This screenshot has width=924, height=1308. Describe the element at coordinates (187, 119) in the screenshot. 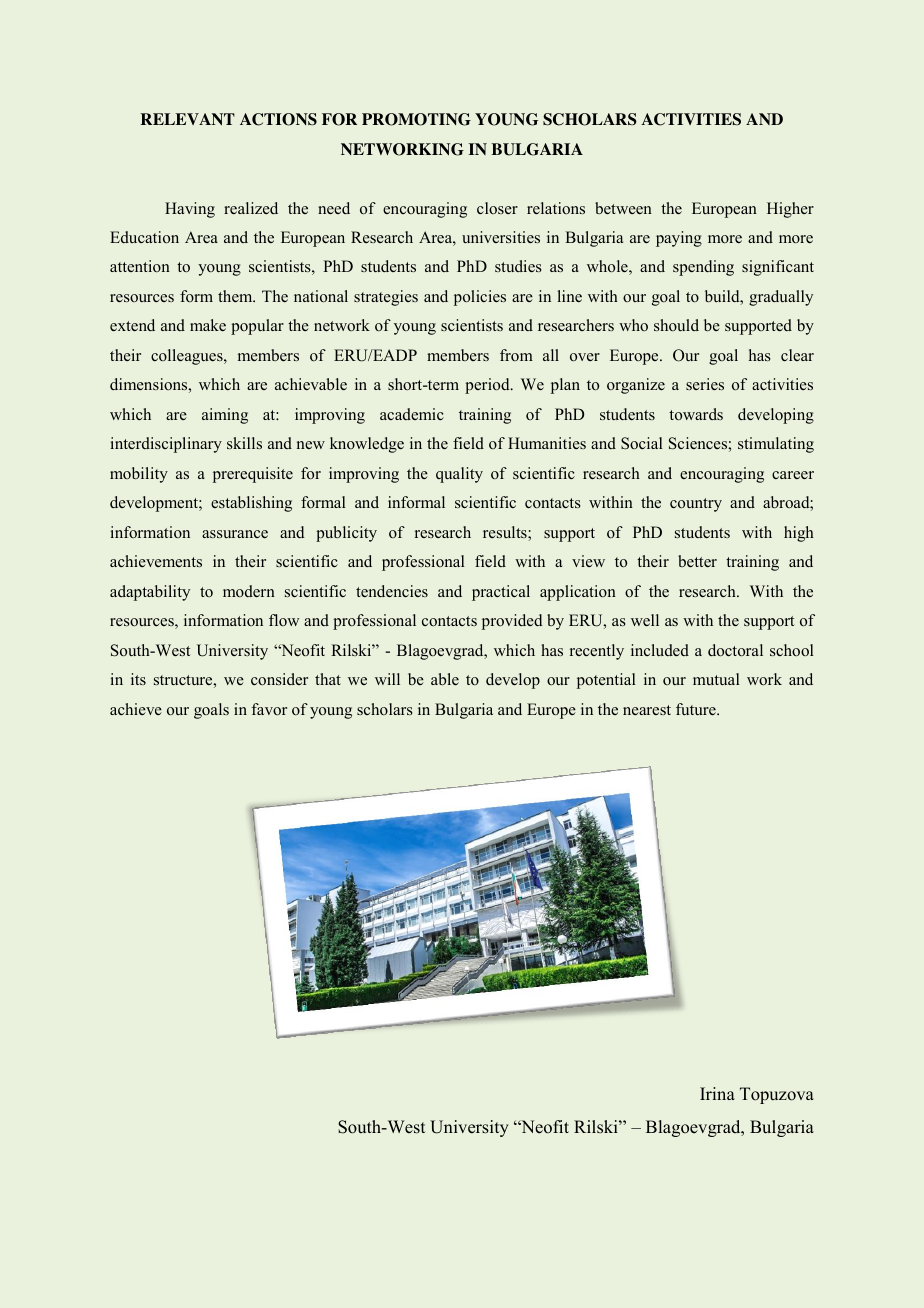

I see `RELEVANT` at that location.
